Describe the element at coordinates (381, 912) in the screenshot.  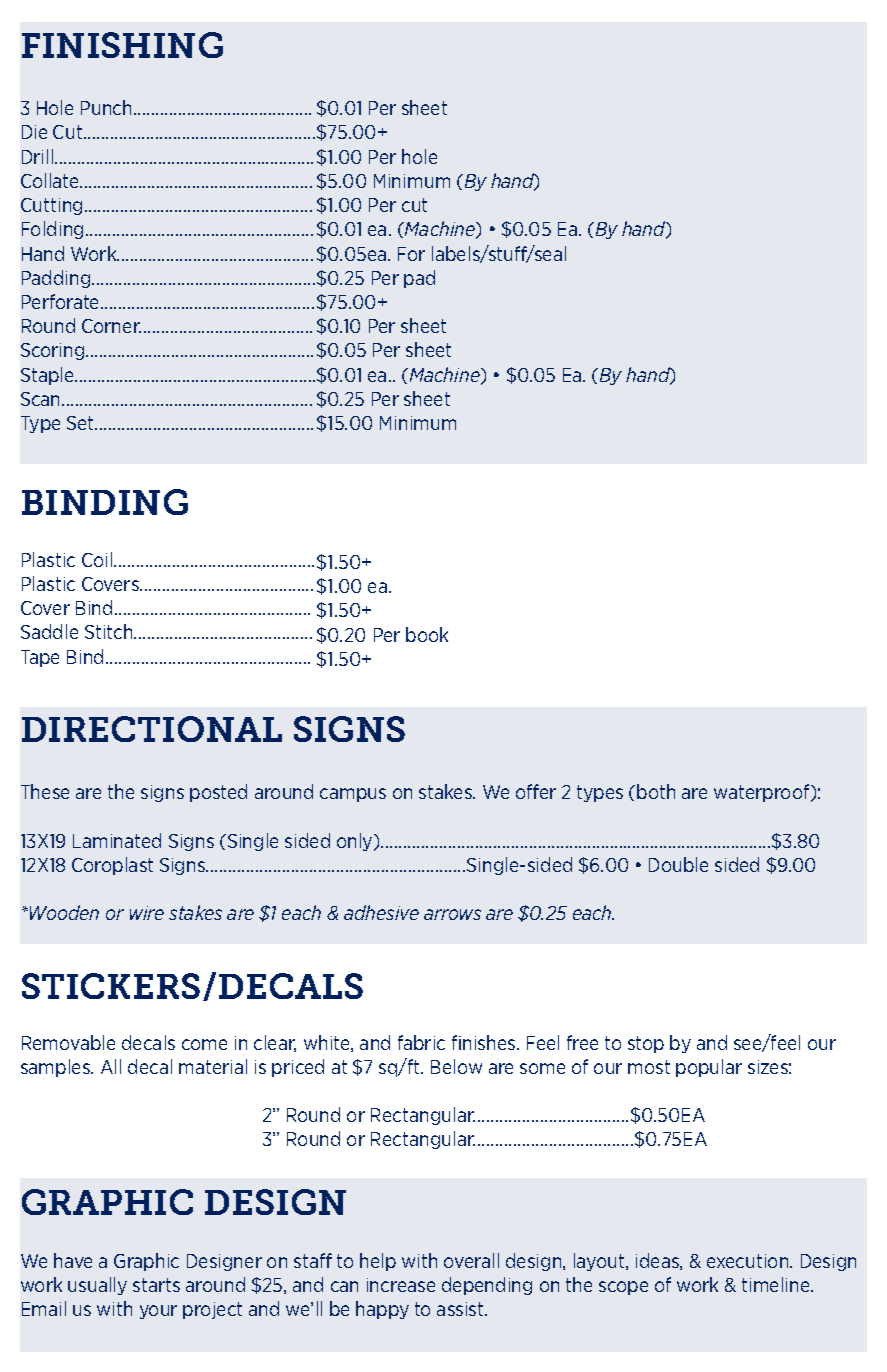
I see `adhesive` at that location.
